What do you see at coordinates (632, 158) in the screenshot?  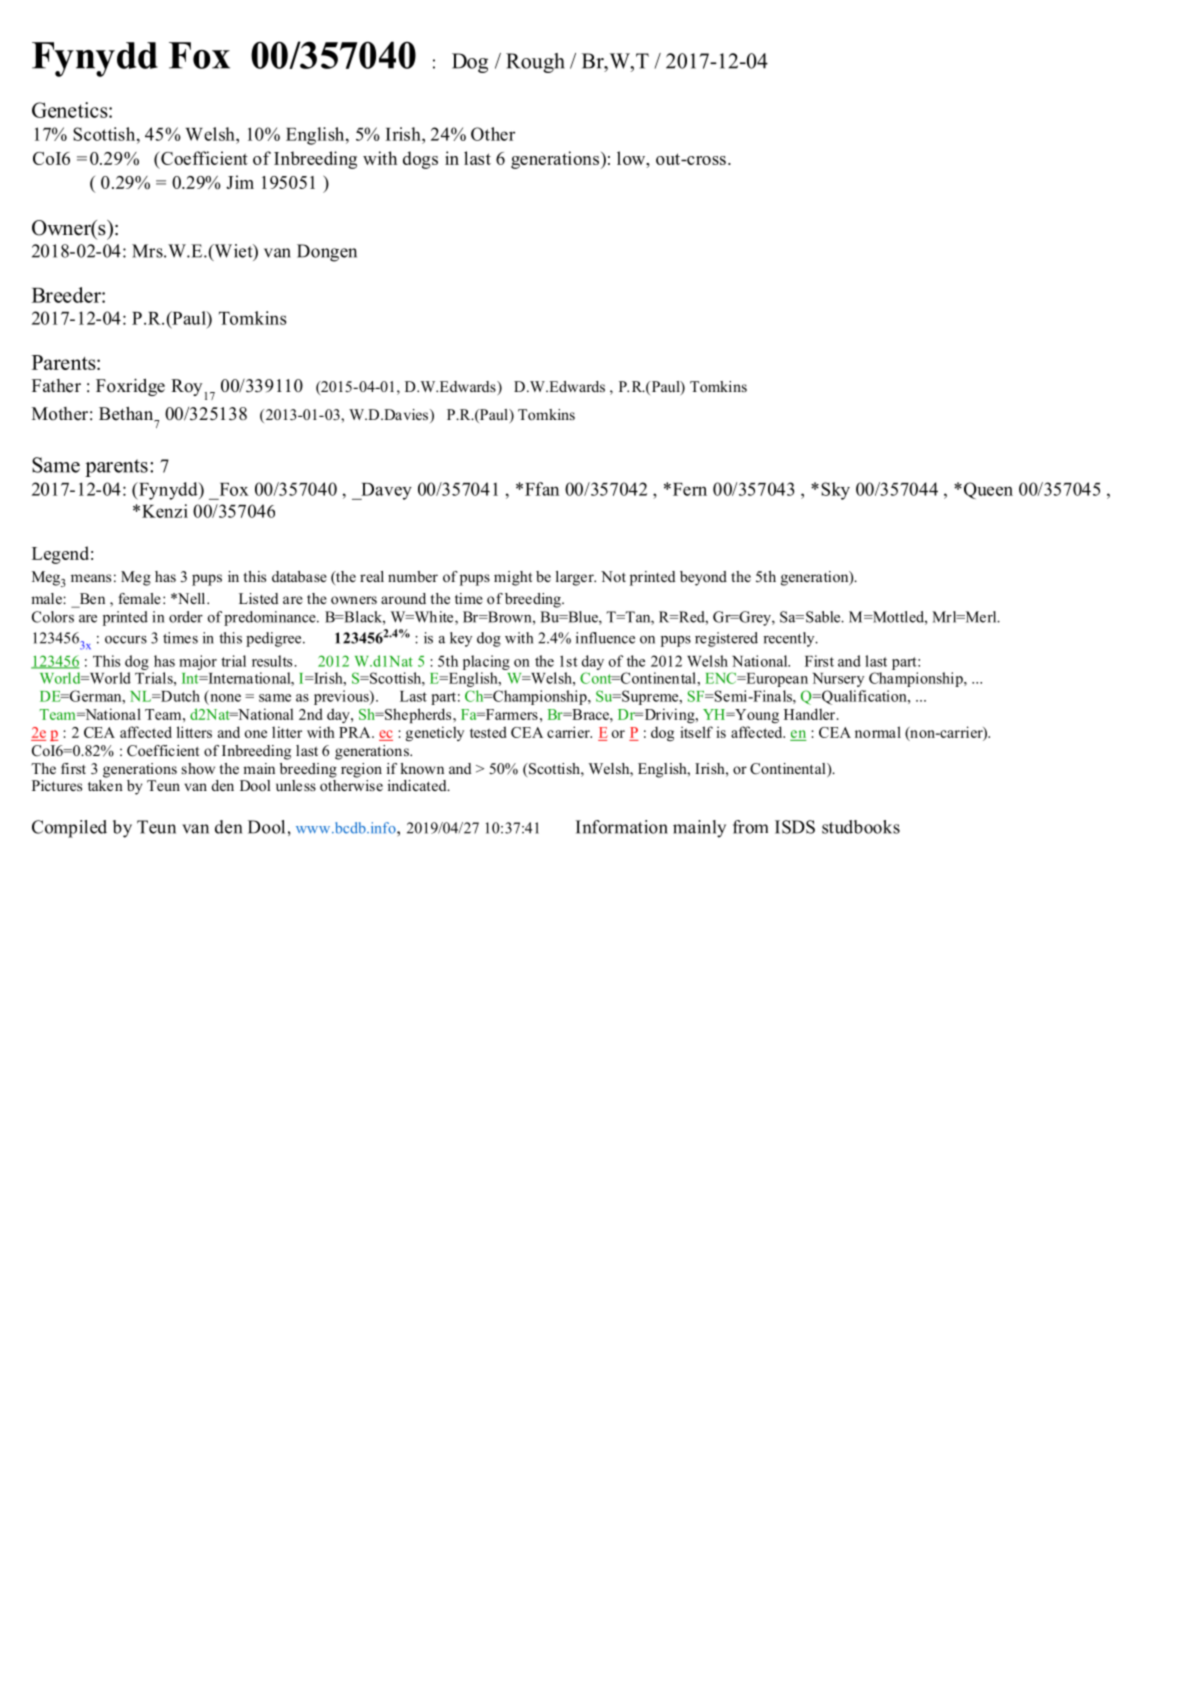 I see `low` at bounding box center [632, 158].
